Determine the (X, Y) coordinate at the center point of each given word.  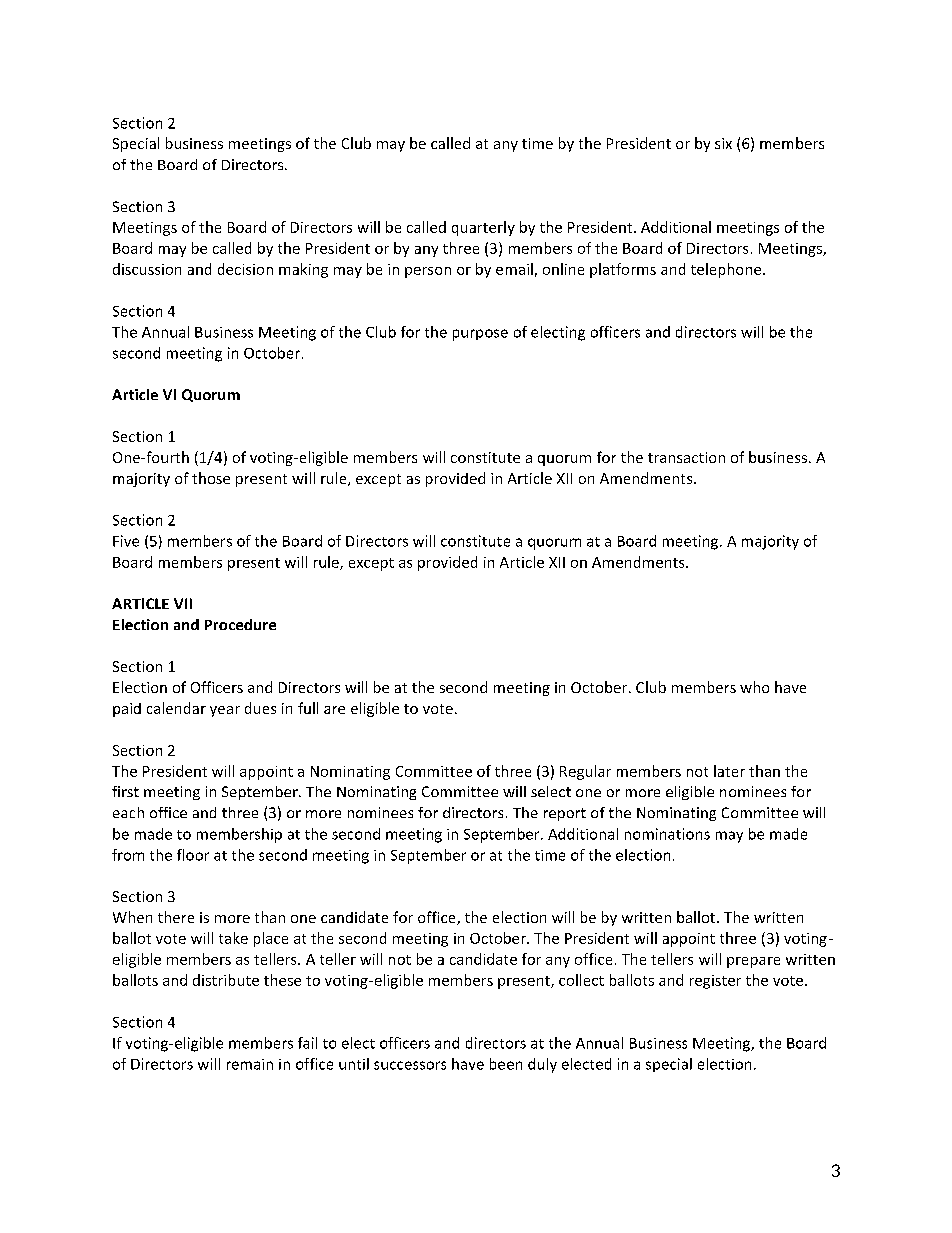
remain (250, 1064)
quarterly (483, 228)
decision (245, 269)
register (715, 982)
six (723, 143)
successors (410, 1065)
